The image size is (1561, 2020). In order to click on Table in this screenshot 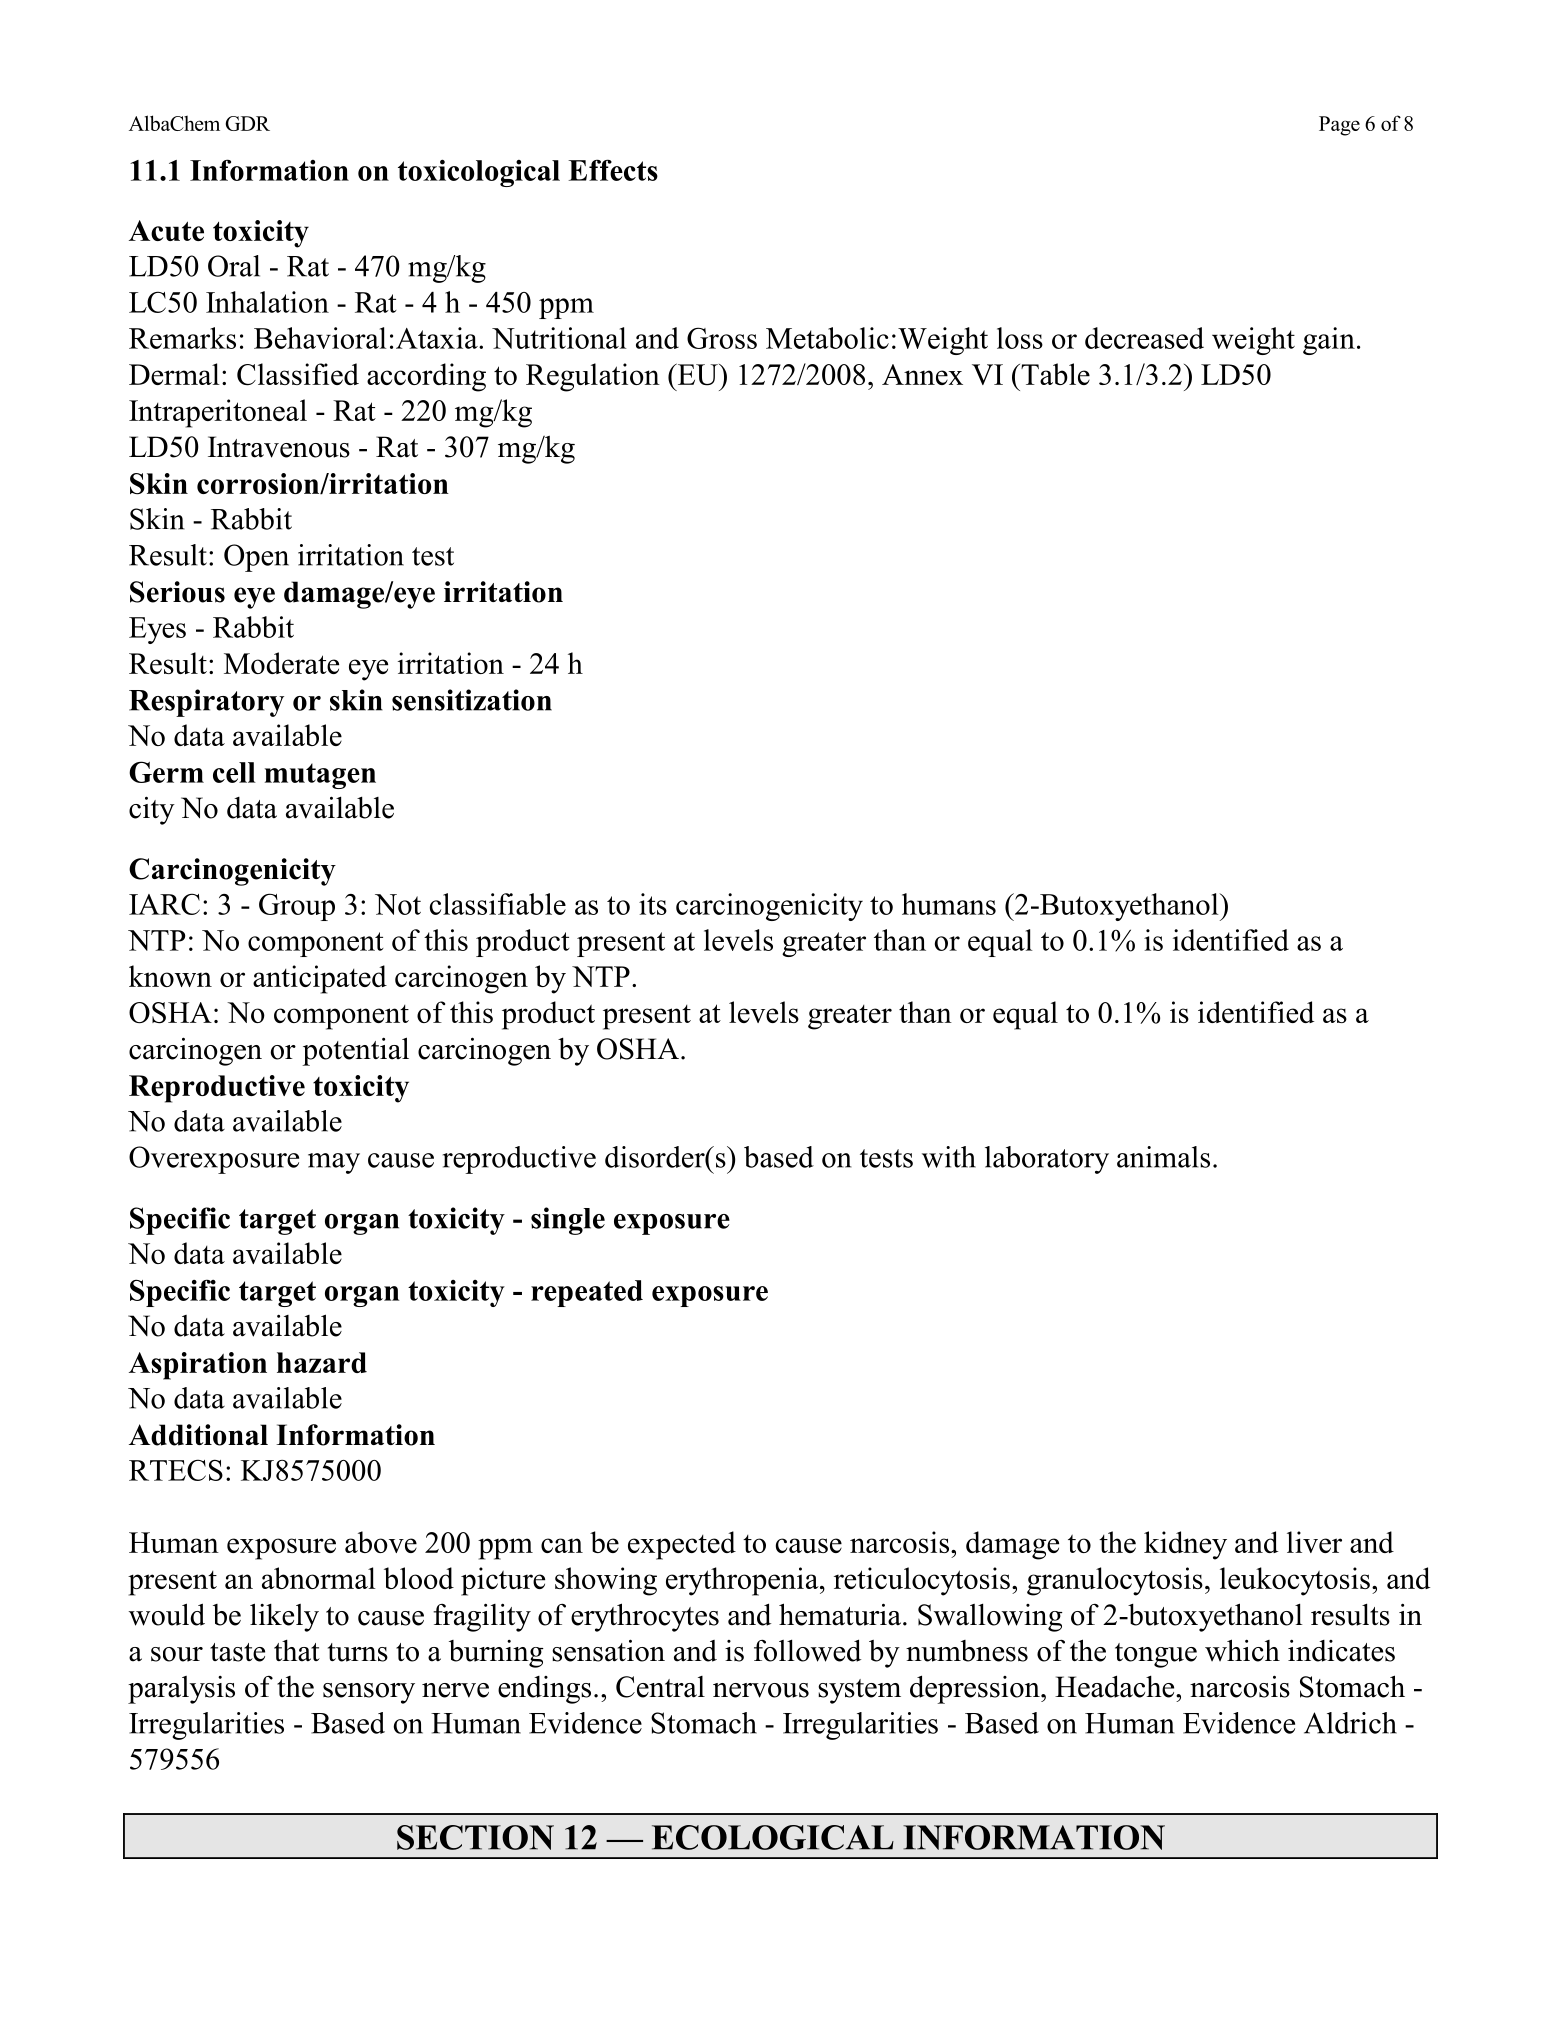, I will do `click(1054, 374)`.
